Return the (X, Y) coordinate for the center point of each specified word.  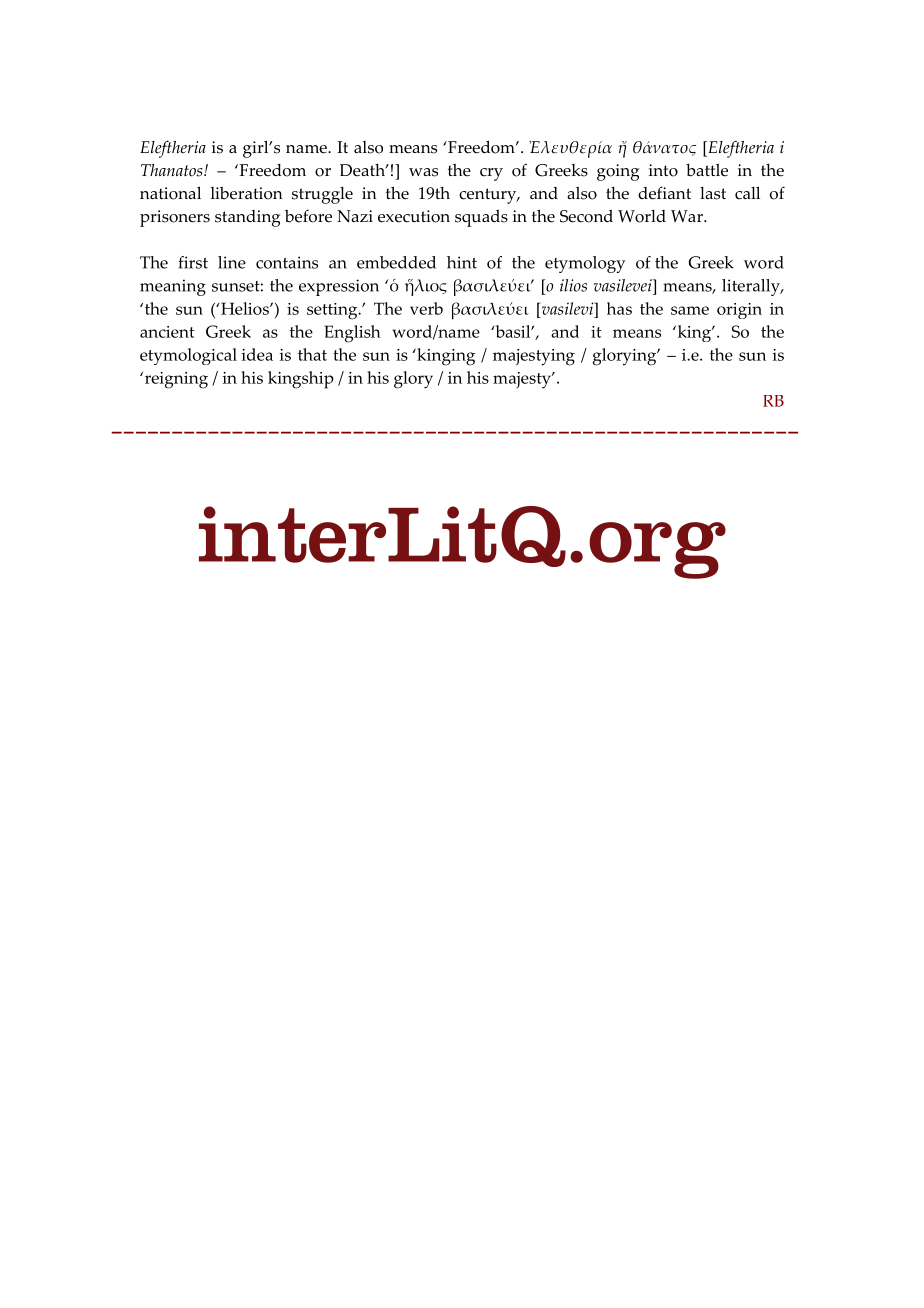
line (232, 262)
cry (491, 174)
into (663, 170)
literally (752, 287)
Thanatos (173, 170)
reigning (175, 380)
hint (462, 262)
